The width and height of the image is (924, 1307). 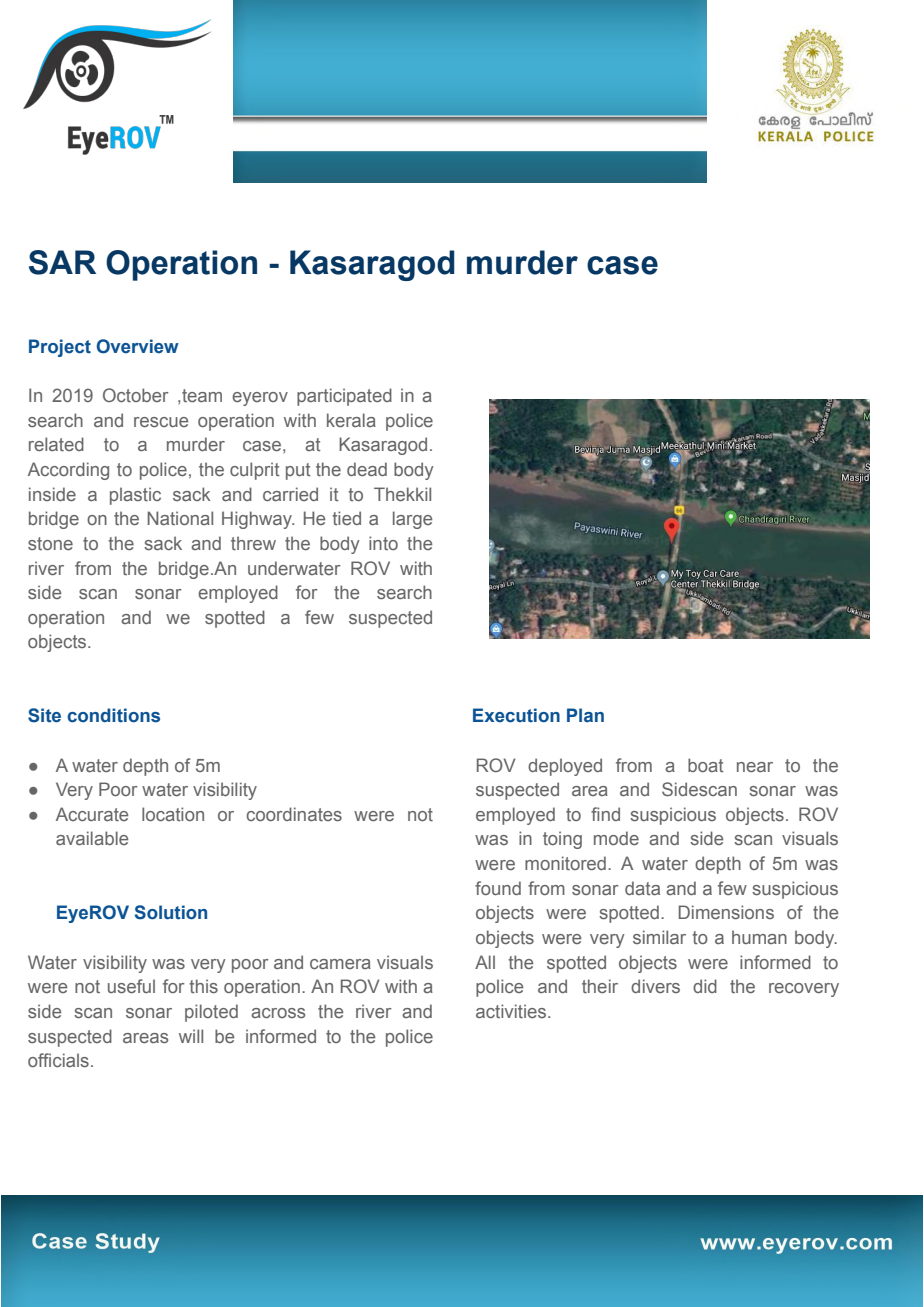 I want to click on Accurate, so click(x=92, y=814).
